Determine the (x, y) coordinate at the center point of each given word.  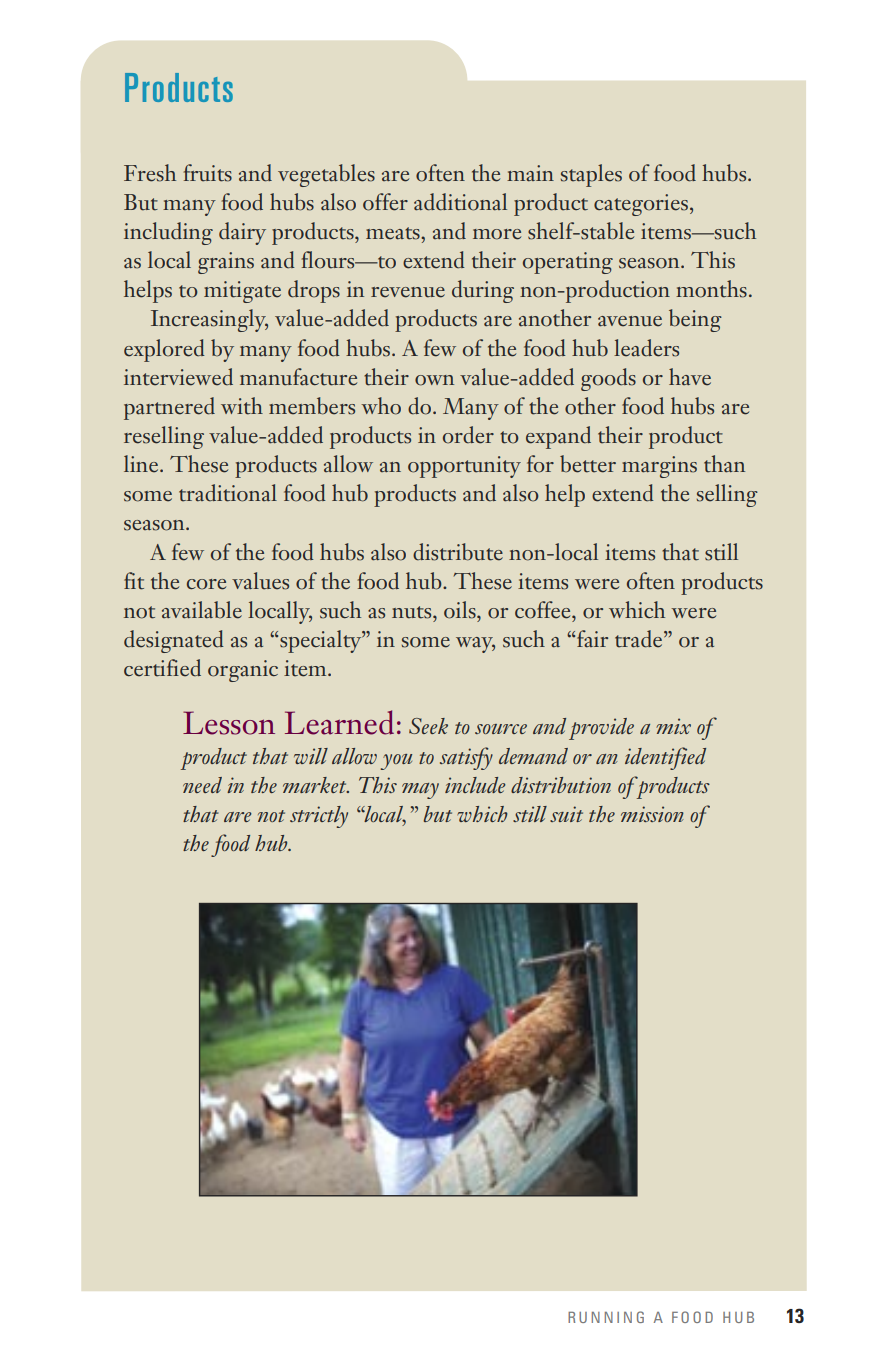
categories (641, 205)
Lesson (229, 723)
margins (659, 467)
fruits (208, 173)
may (420, 791)
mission (652, 814)
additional (460, 202)
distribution (561, 785)
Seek (428, 726)
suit (566, 814)
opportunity (464, 467)
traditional (228, 493)
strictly (319, 817)
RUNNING (606, 1317)
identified (665, 758)
